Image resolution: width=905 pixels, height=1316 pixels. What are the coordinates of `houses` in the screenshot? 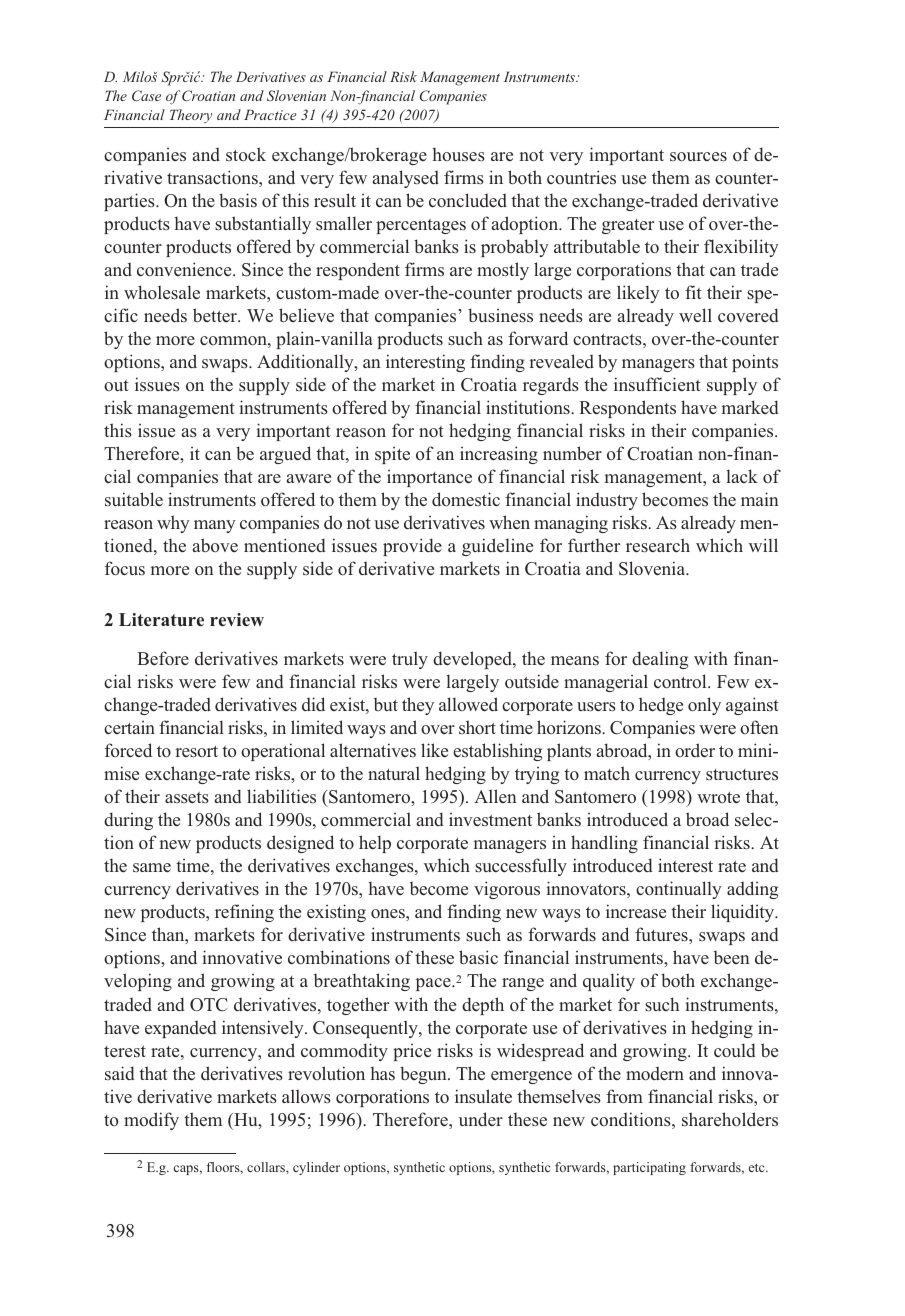 It's located at (458, 154).
